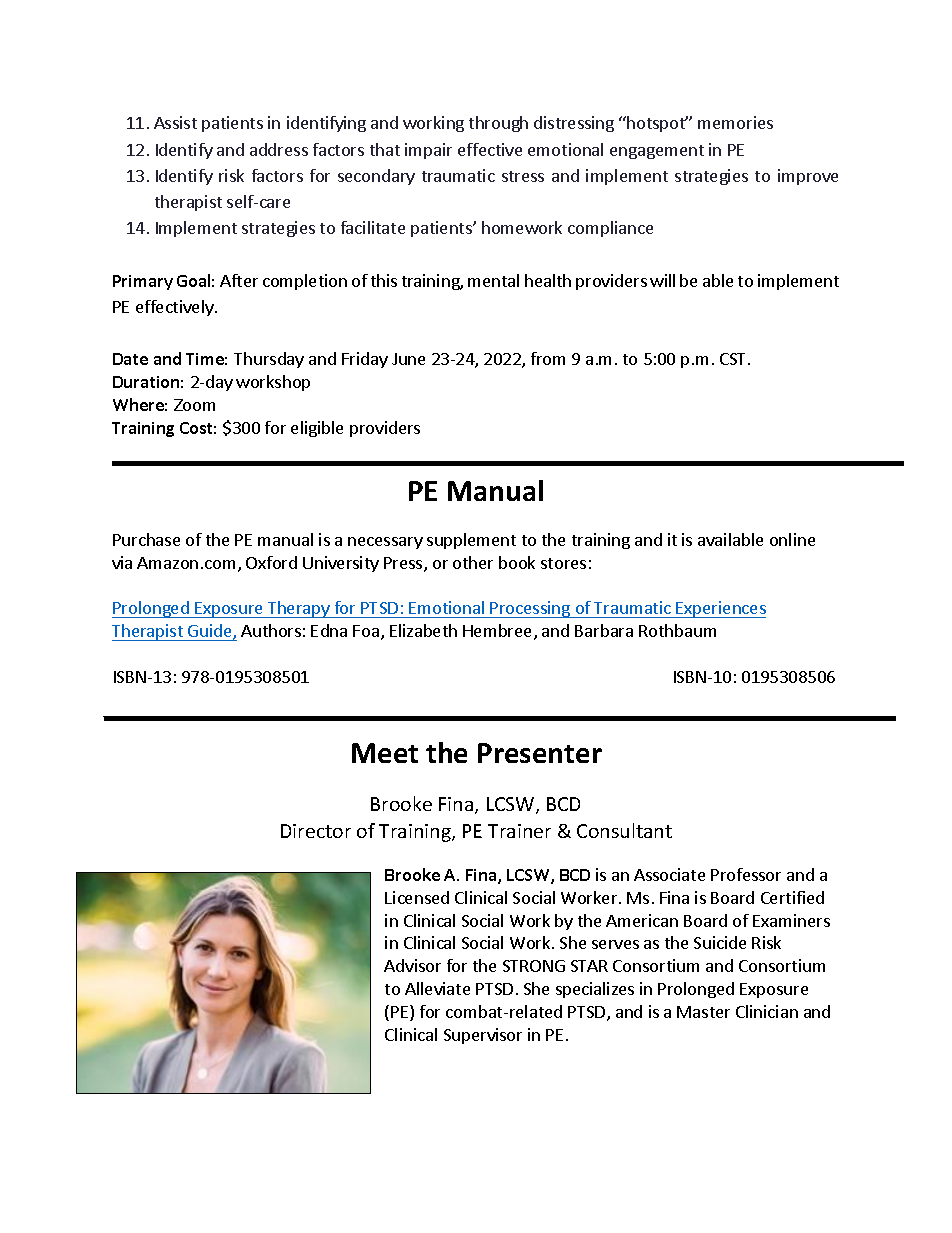 This screenshot has width=952, height=1233. I want to click on Supervisor, so click(483, 1036).
